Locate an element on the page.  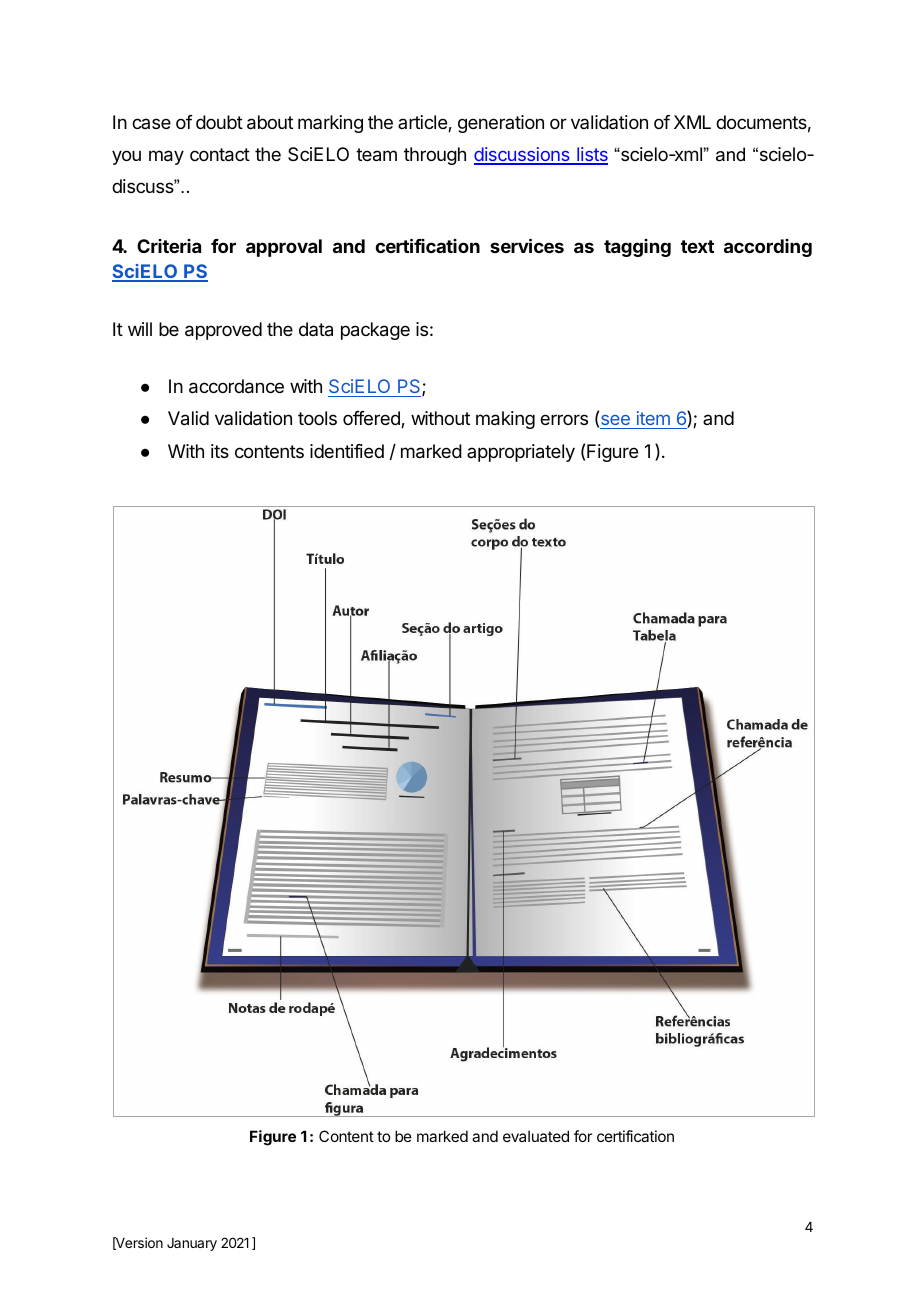
identified is located at coordinates (347, 451).
